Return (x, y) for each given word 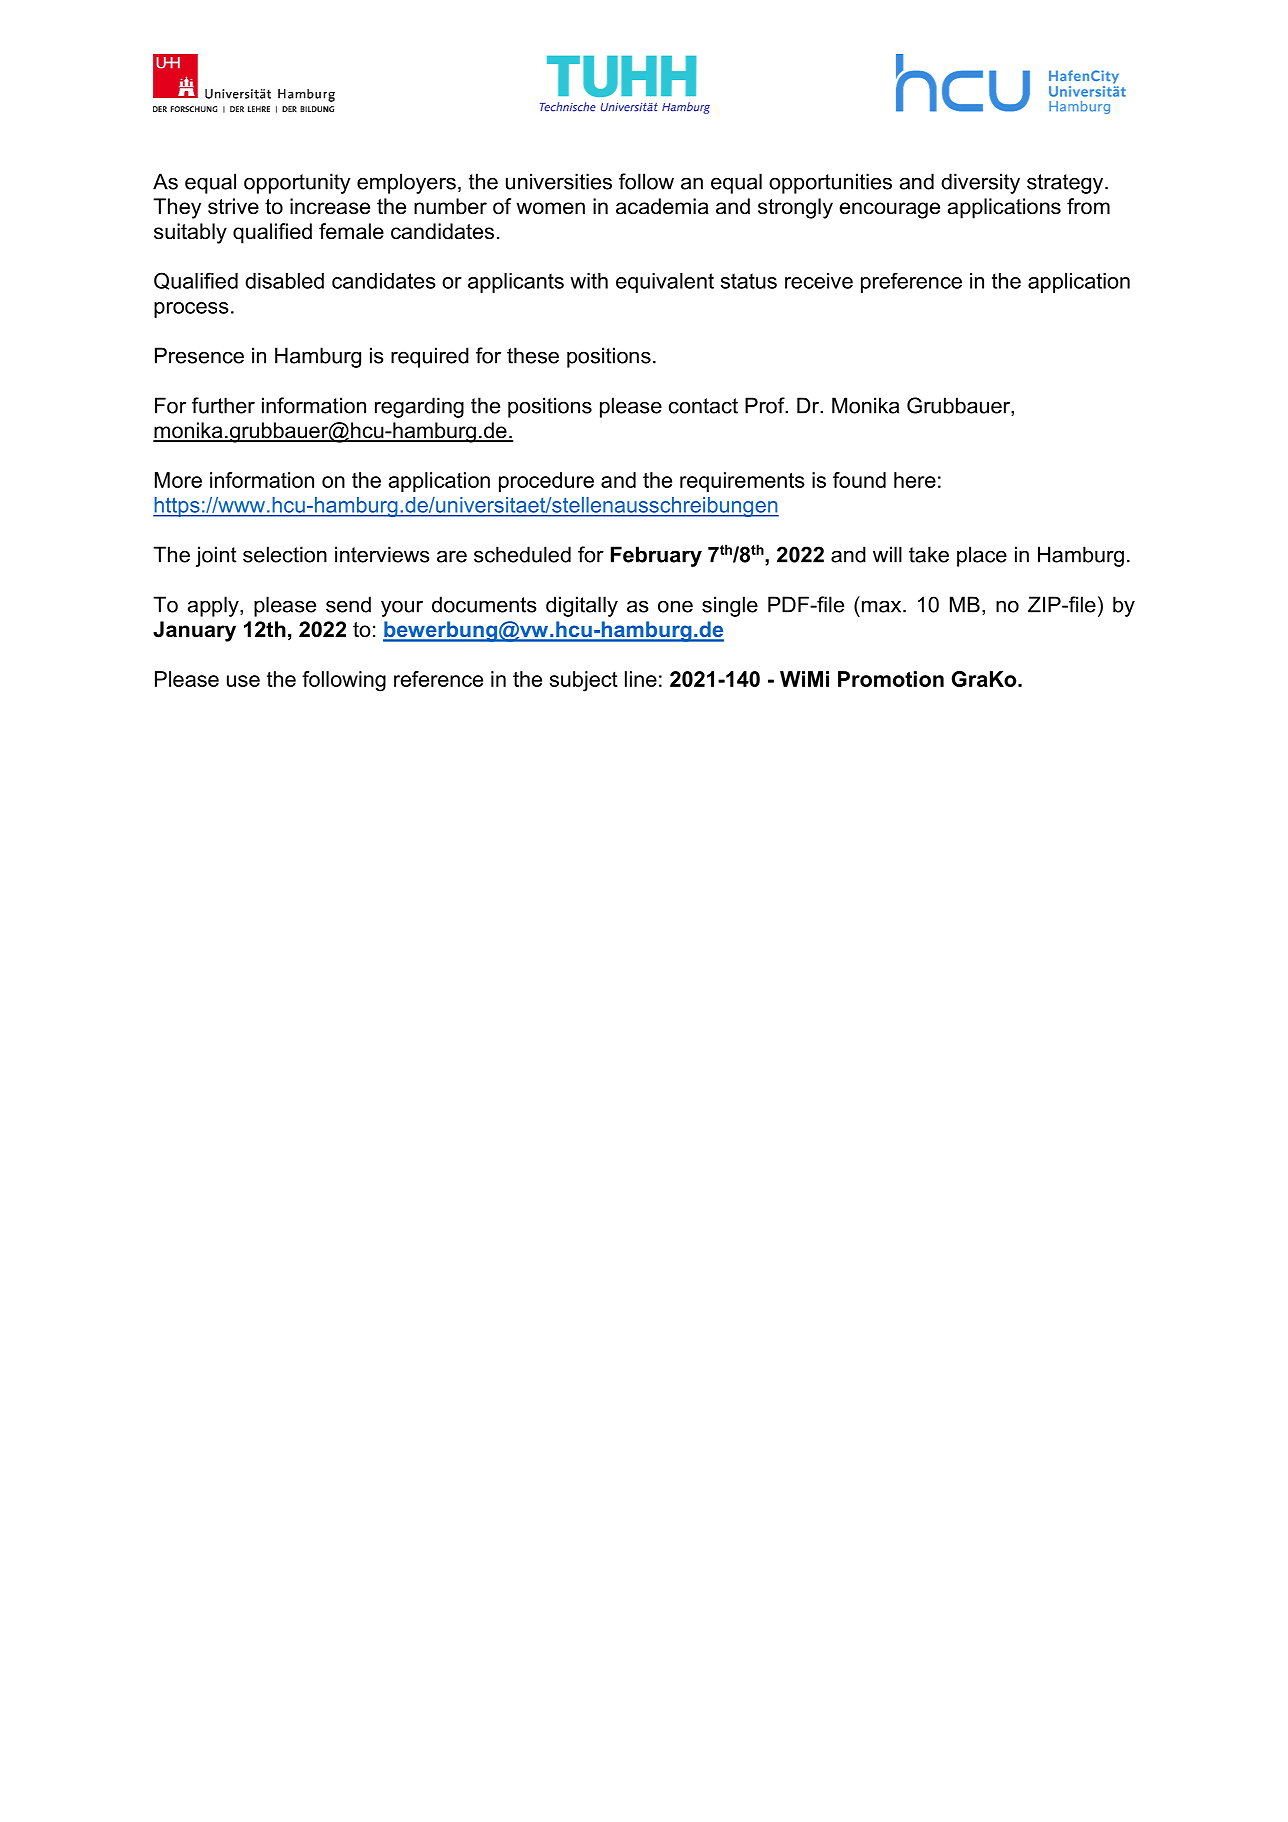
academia (662, 206)
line (641, 679)
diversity (980, 183)
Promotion (891, 679)
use (243, 681)
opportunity (297, 183)
